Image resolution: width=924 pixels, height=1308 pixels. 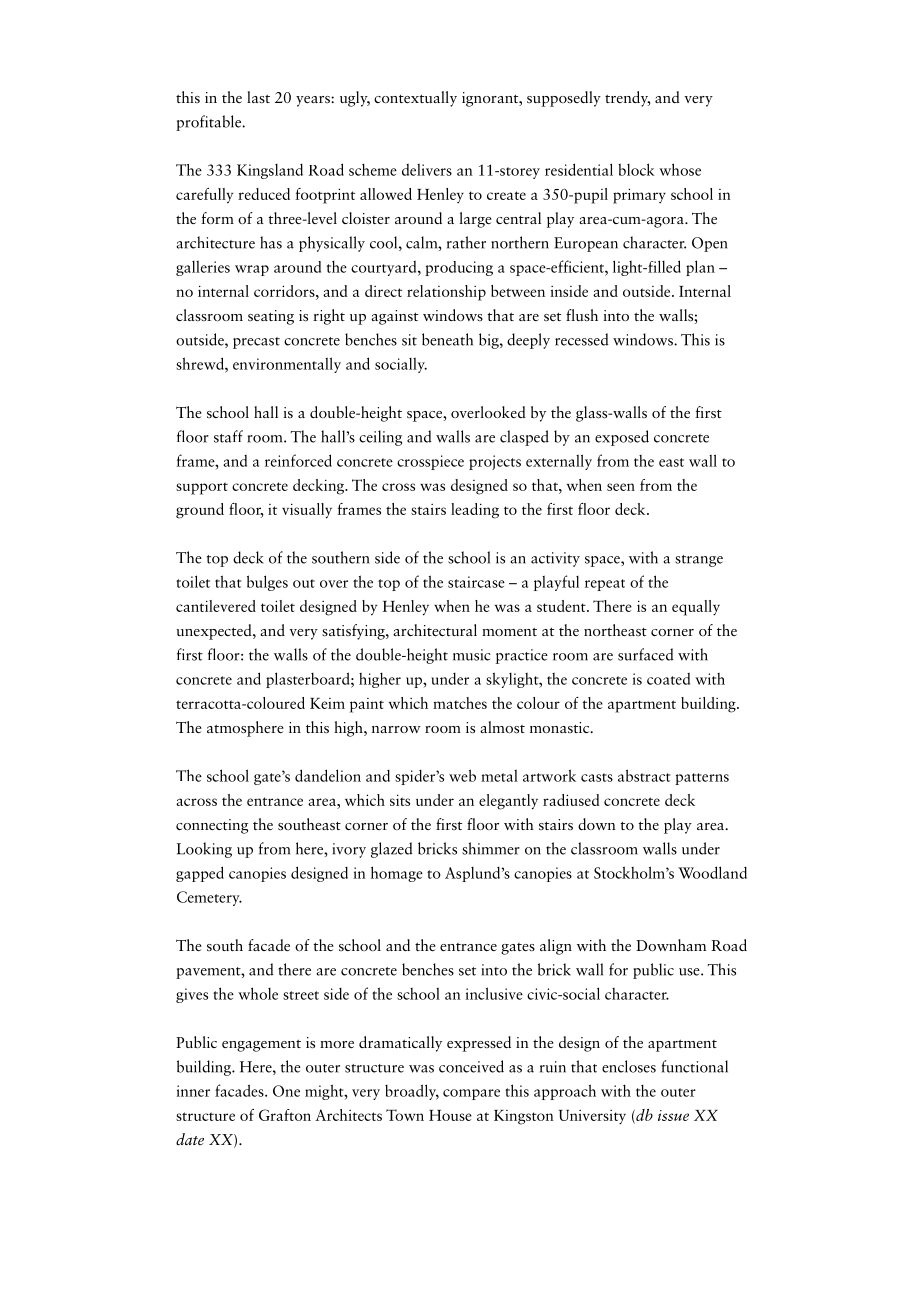 I want to click on cantilevered, so click(x=216, y=606).
